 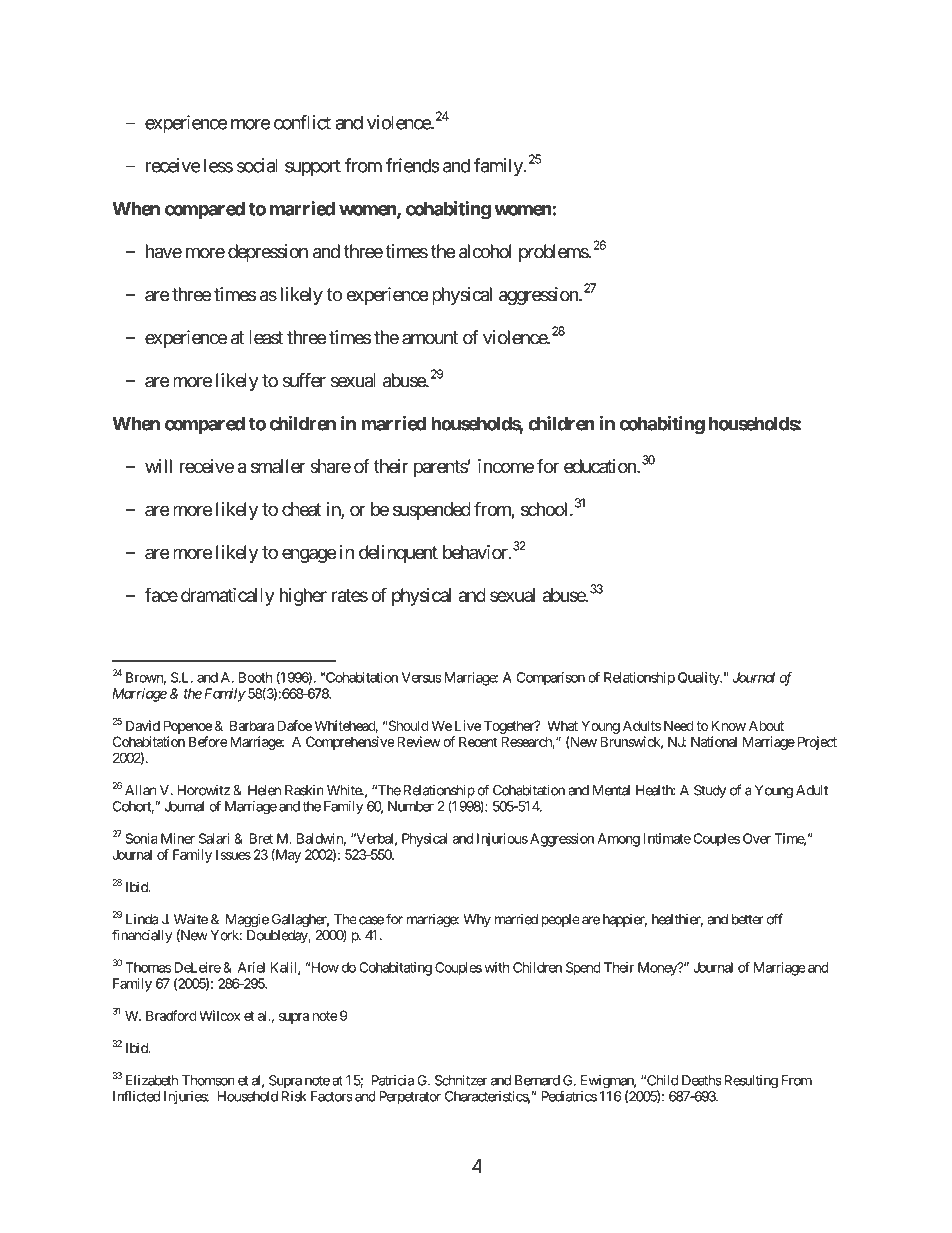 I want to click on Quality, so click(x=699, y=679).
